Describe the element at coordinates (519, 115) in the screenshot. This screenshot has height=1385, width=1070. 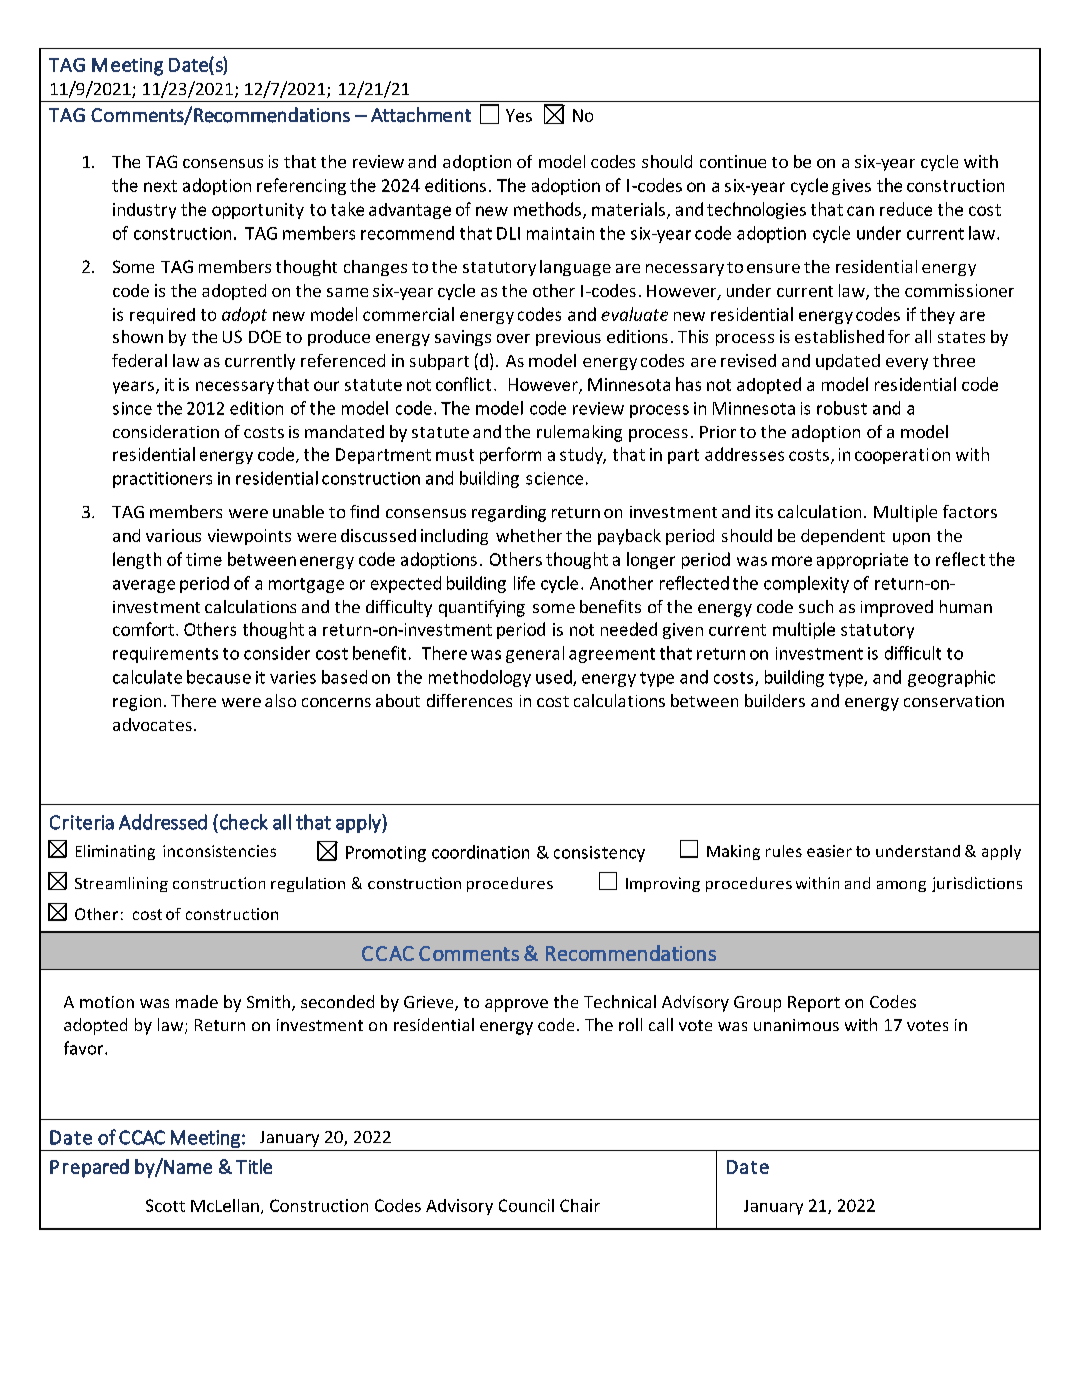
I see `Yes` at that location.
